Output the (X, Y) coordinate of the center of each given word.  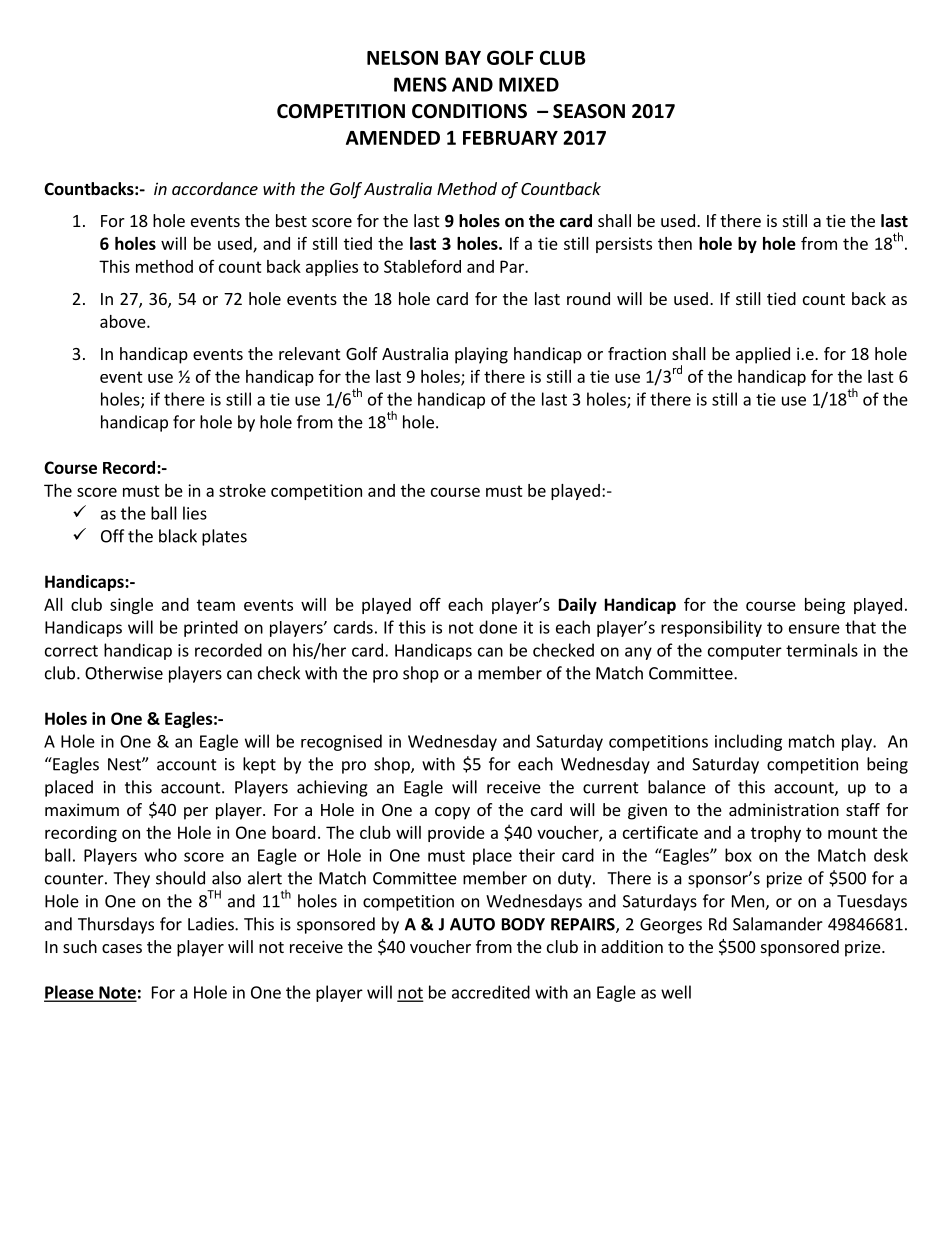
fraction (637, 353)
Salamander (778, 924)
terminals (822, 650)
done (498, 627)
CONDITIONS (469, 111)
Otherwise (124, 673)
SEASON (589, 111)
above (124, 321)
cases (122, 948)
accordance (215, 188)
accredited (491, 992)
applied (763, 355)
